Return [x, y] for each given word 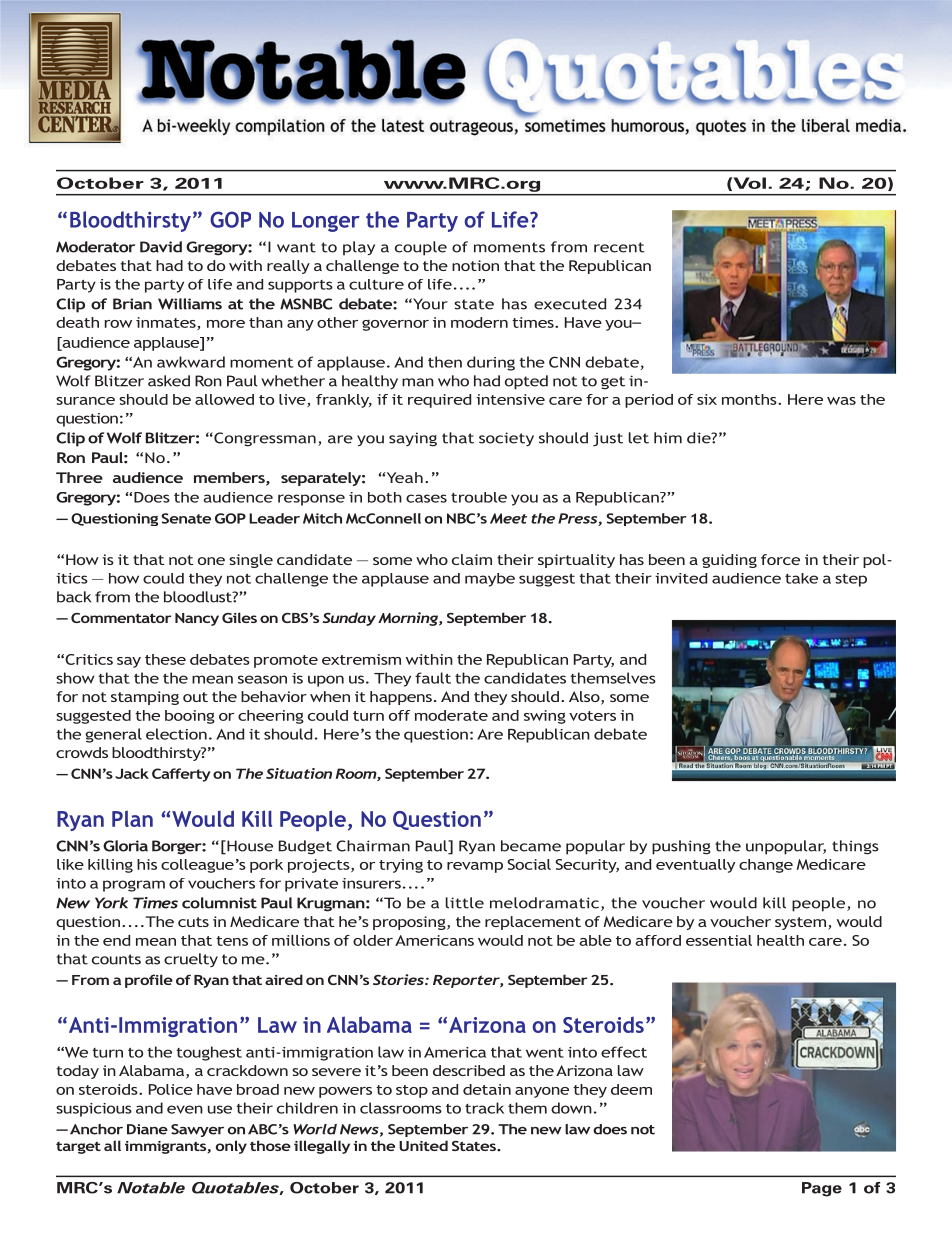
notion [475, 265]
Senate [186, 518]
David [161, 247]
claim [472, 559]
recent [619, 247]
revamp [475, 867]
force [780, 559]
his [147, 864]
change [766, 866]
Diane [147, 1129]
